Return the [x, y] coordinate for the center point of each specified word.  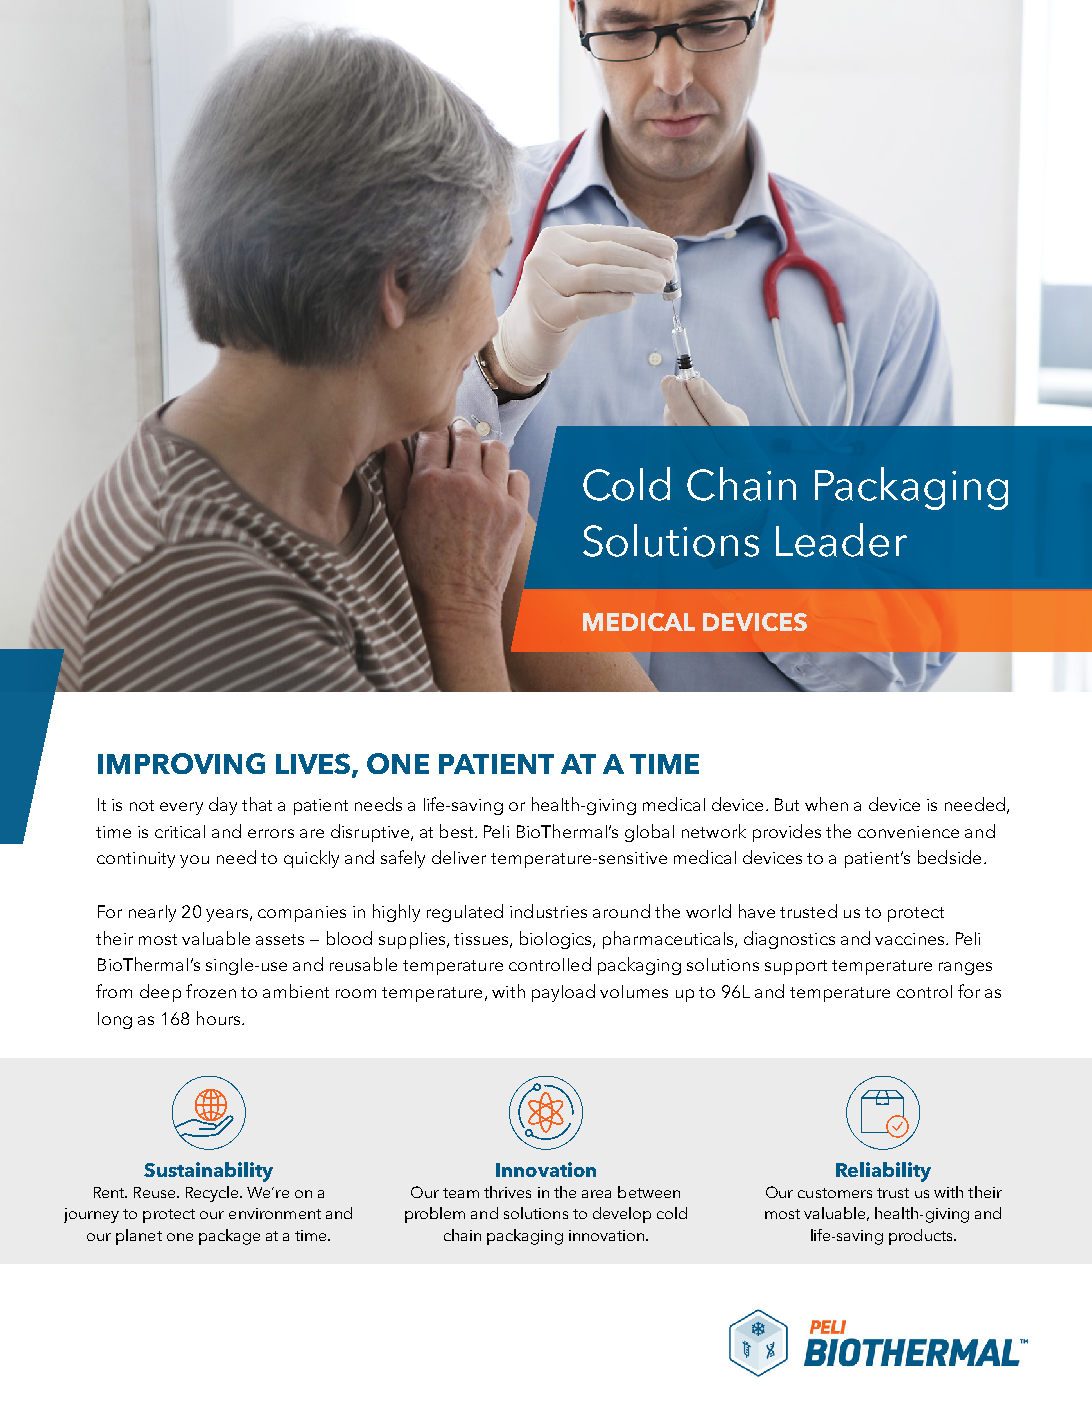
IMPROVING [181, 763]
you [194, 861]
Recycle [214, 1194]
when [826, 804]
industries [548, 911]
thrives [507, 1192]
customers [835, 1193]
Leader [841, 540]
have [757, 911]
